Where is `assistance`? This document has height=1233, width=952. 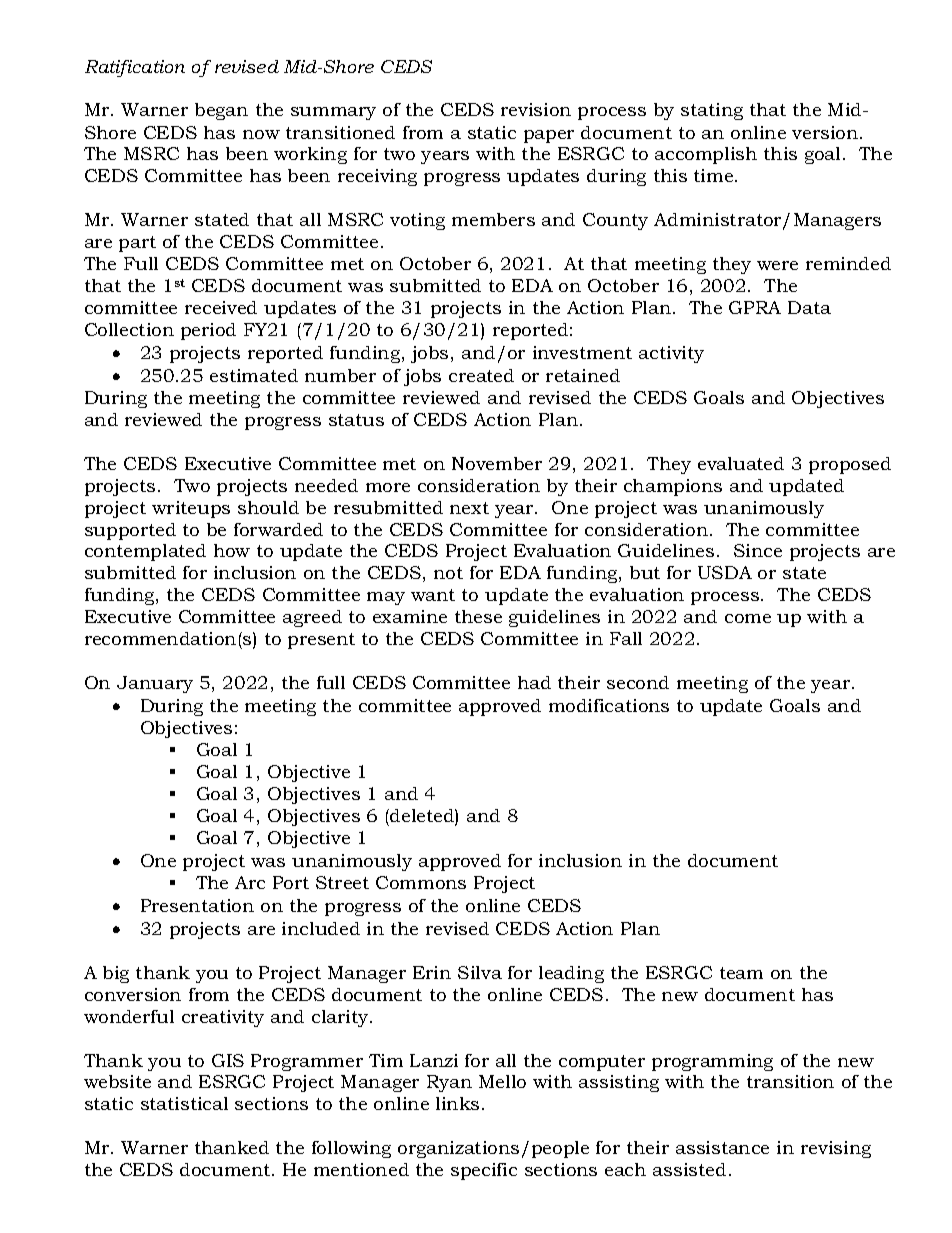
assistance is located at coordinates (722, 1147).
